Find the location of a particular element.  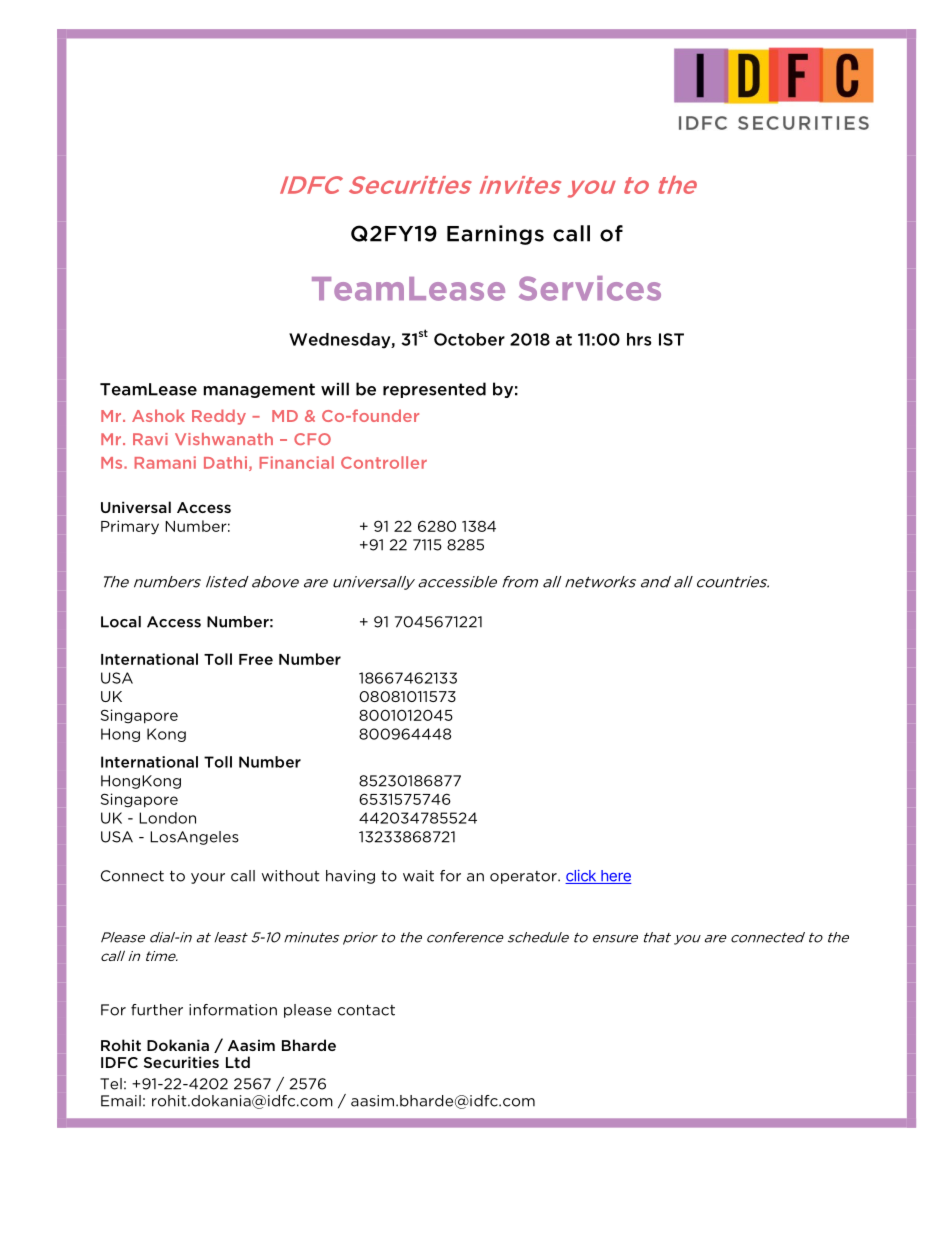

Email is located at coordinates (121, 1101).
